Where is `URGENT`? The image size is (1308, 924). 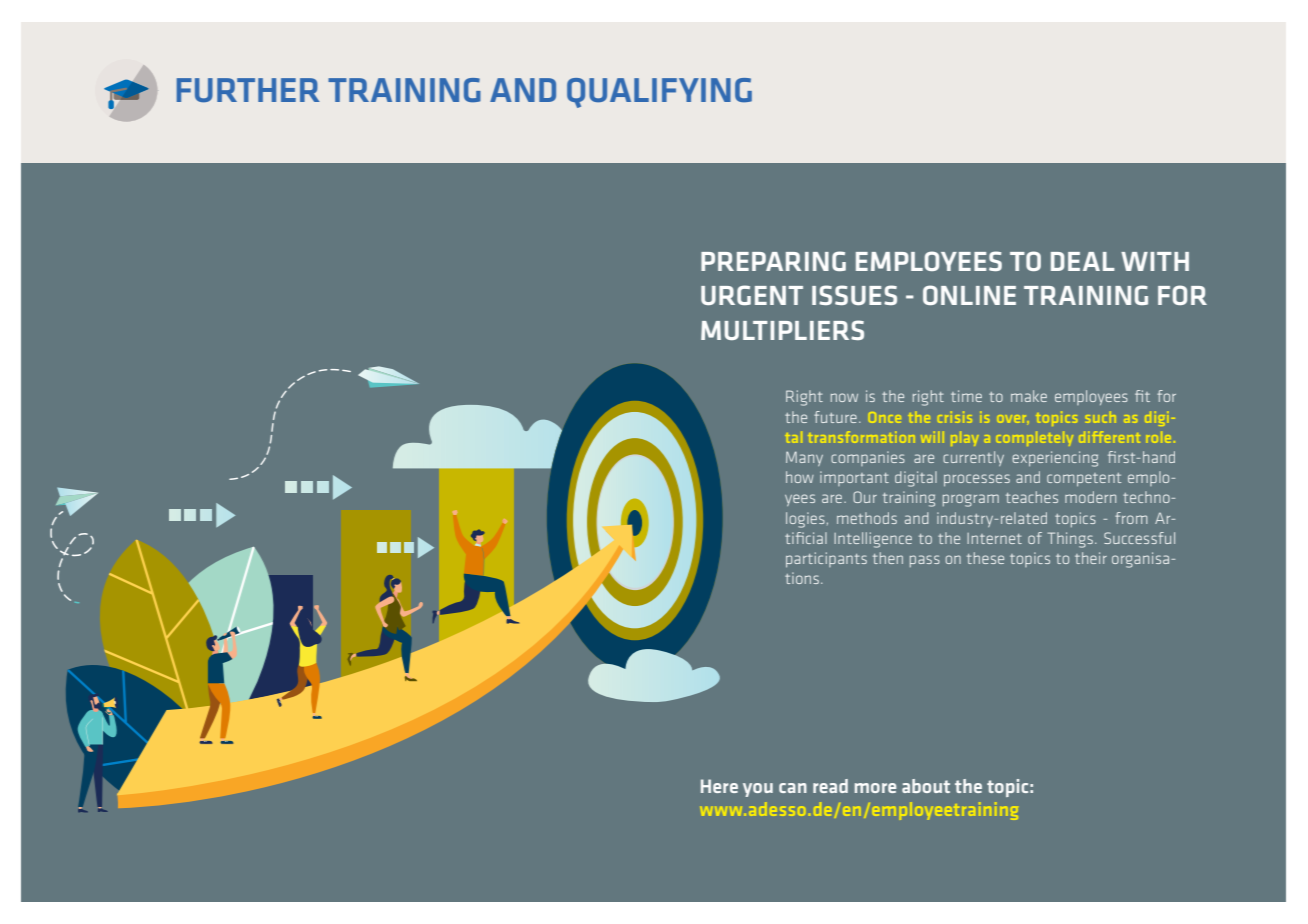 URGENT is located at coordinates (752, 295).
